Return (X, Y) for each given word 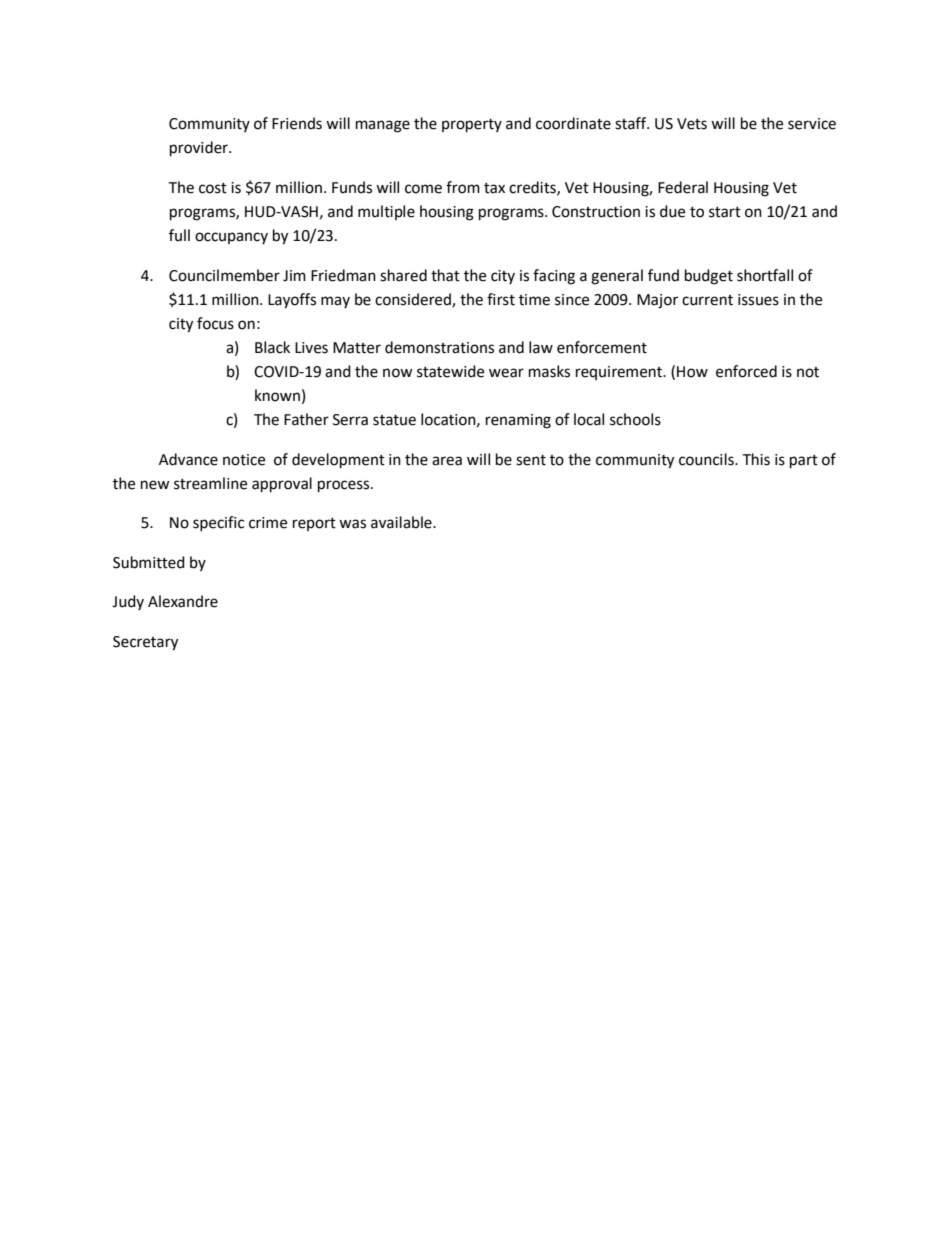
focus (215, 323)
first (501, 299)
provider (200, 149)
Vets (692, 124)
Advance (188, 459)
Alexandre (183, 601)
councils (707, 459)
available (402, 522)
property (472, 126)
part (804, 462)
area (447, 461)
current (707, 300)
